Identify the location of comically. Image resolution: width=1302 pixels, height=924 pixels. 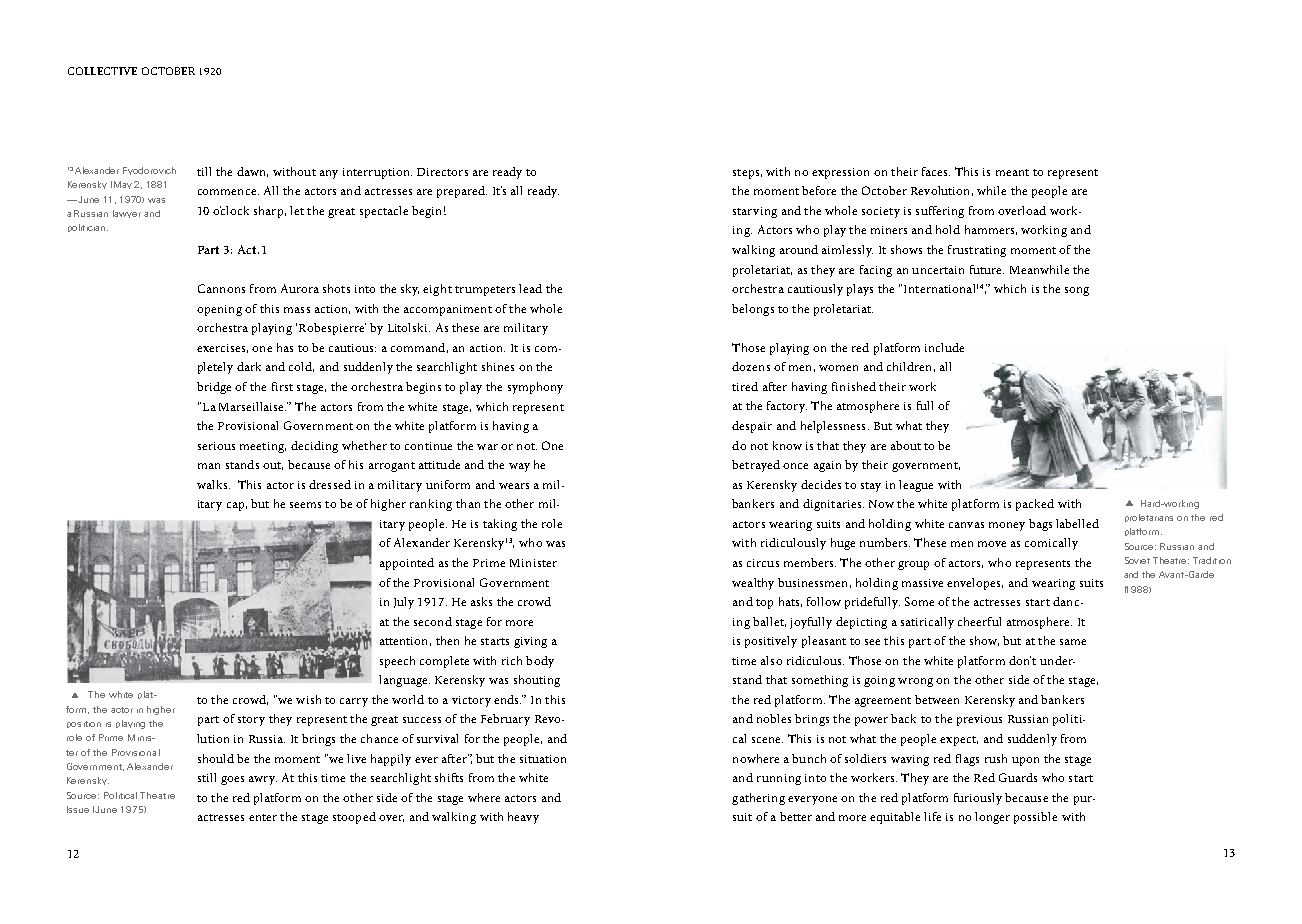
(1051, 544).
